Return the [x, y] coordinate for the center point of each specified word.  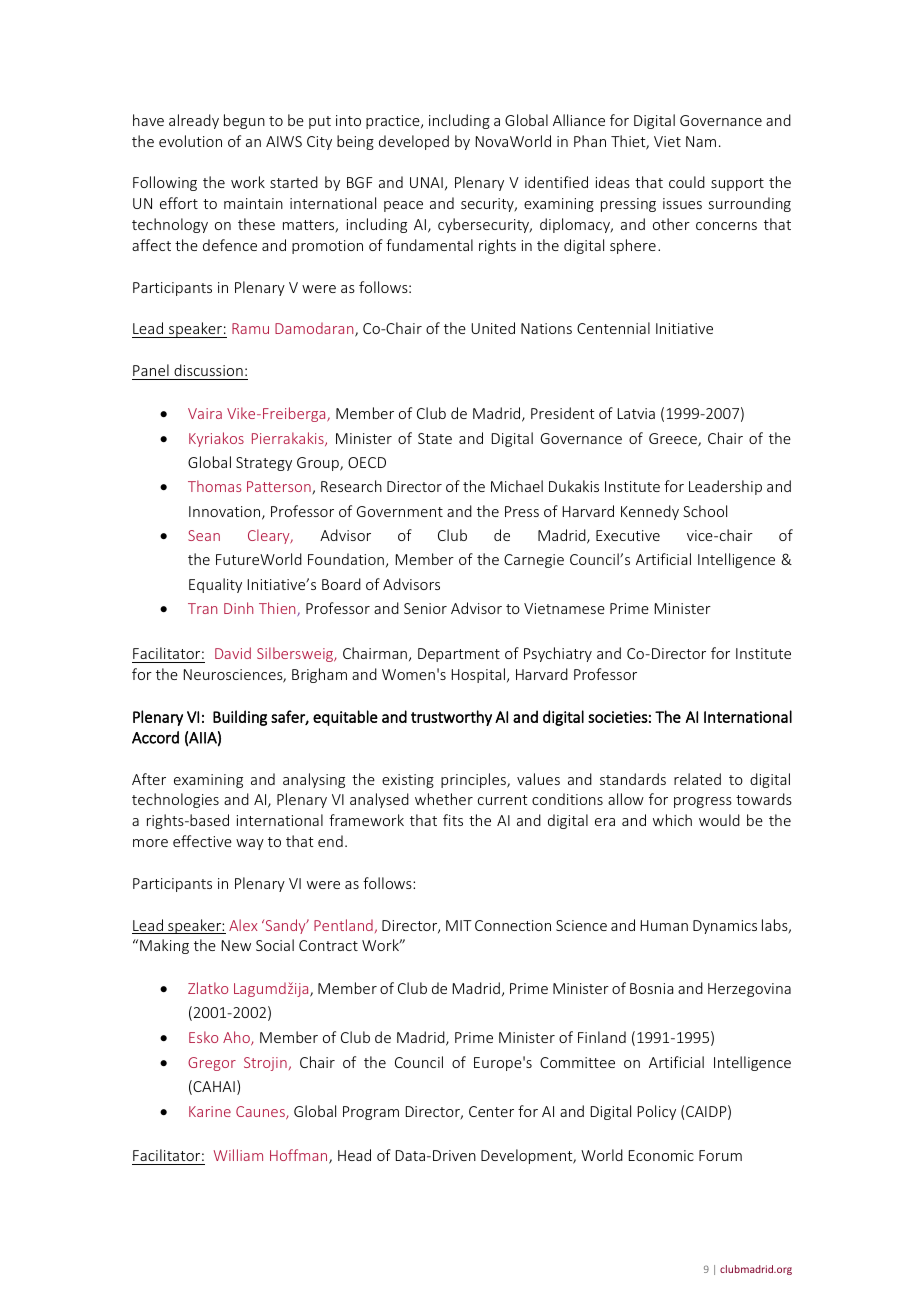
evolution [190, 141]
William [238, 1155]
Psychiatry [558, 654]
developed [414, 142]
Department [459, 655]
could [687, 182]
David [233, 653]
